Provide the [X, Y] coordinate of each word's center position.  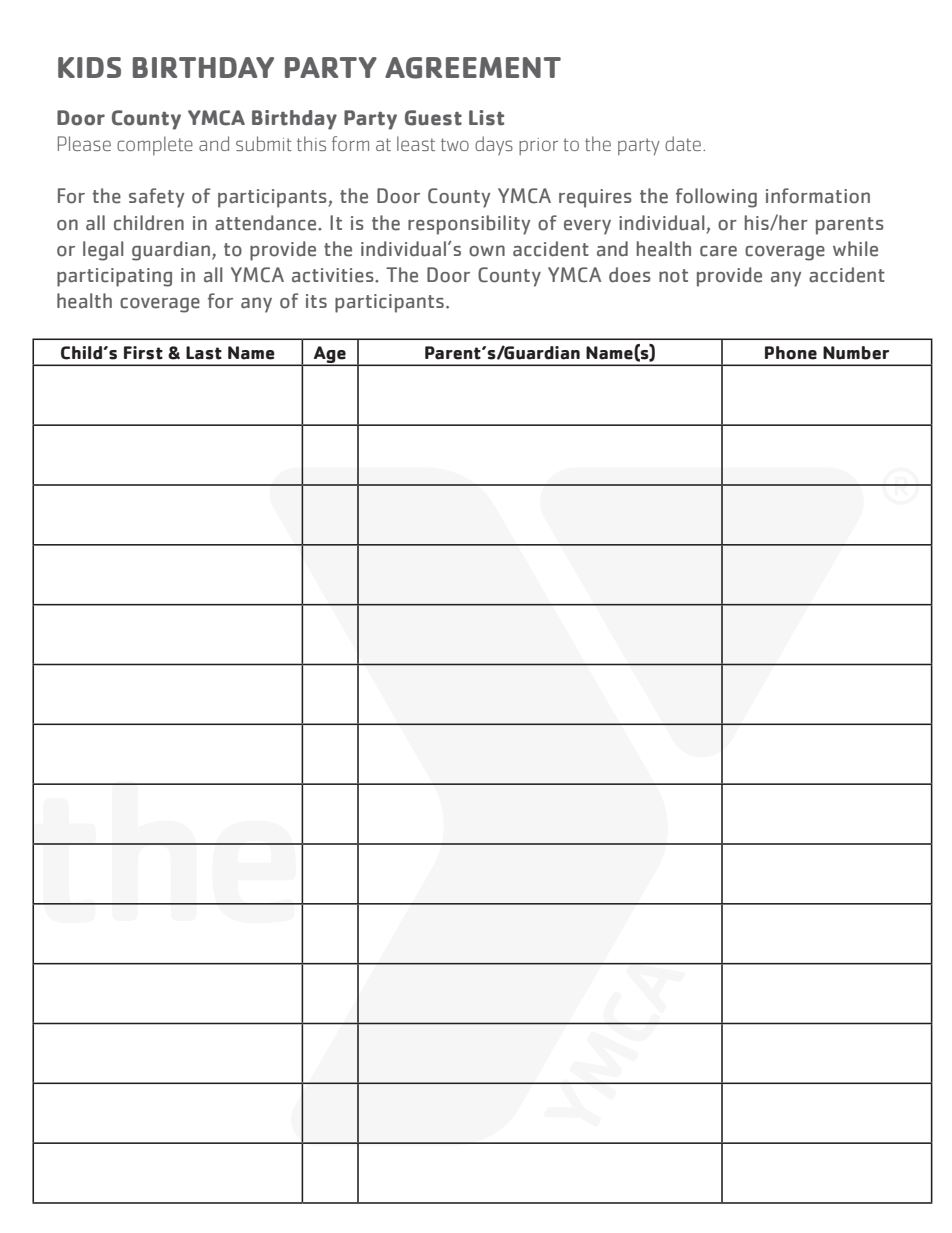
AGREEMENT [473, 68]
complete [155, 145]
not [673, 276]
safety [156, 198]
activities [334, 275]
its [316, 301]
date [683, 143]
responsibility [469, 225]
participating [114, 277]
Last [204, 353]
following [716, 198]
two [455, 144]
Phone [791, 353]
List [486, 118]
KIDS [89, 67]
